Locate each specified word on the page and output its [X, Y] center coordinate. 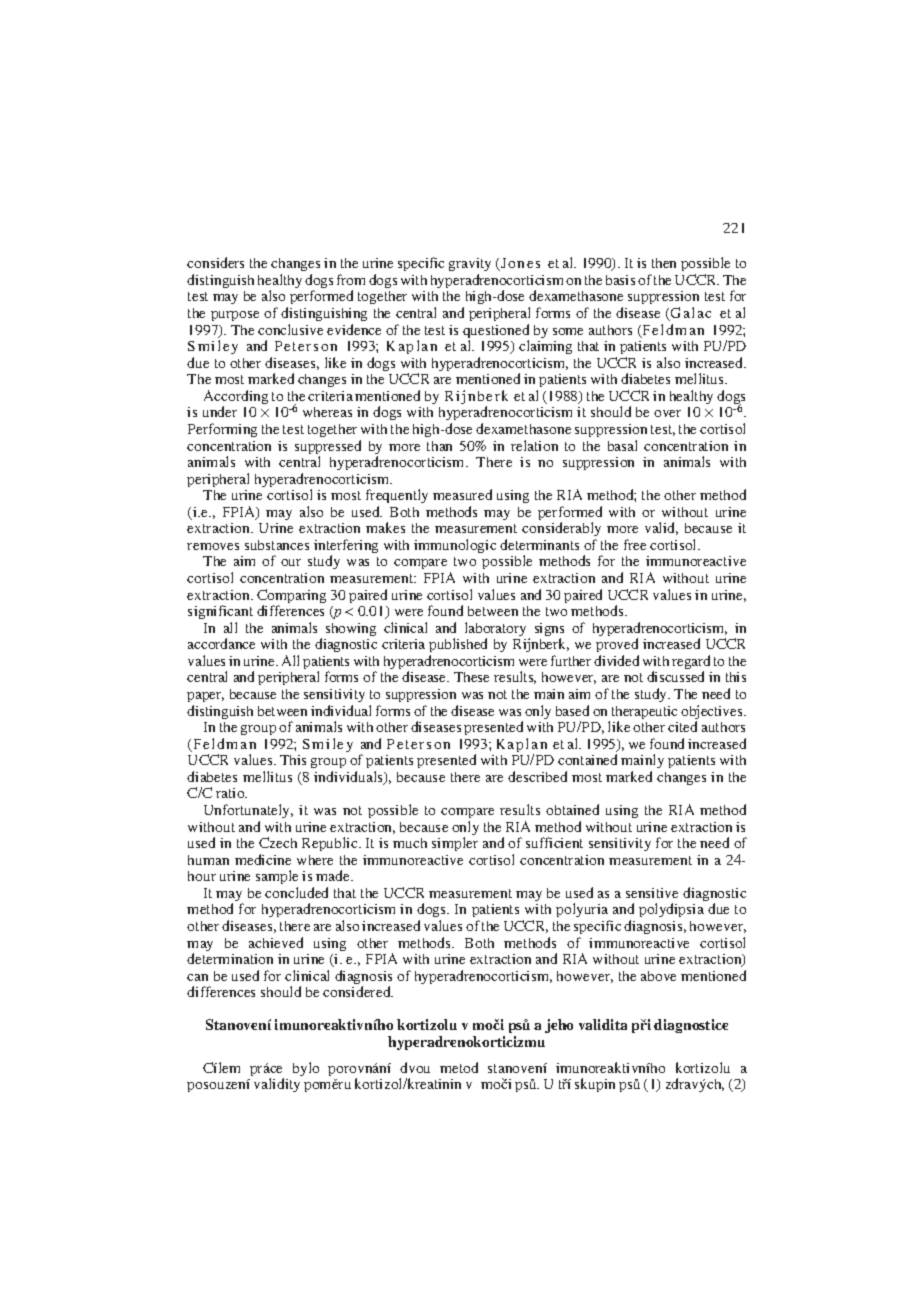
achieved [276, 942]
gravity [470, 266]
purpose [235, 316]
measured [462, 494]
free [635, 544]
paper [205, 697]
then [664, 263]
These [471, 677]
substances [277, 545]
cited [682, 726]
